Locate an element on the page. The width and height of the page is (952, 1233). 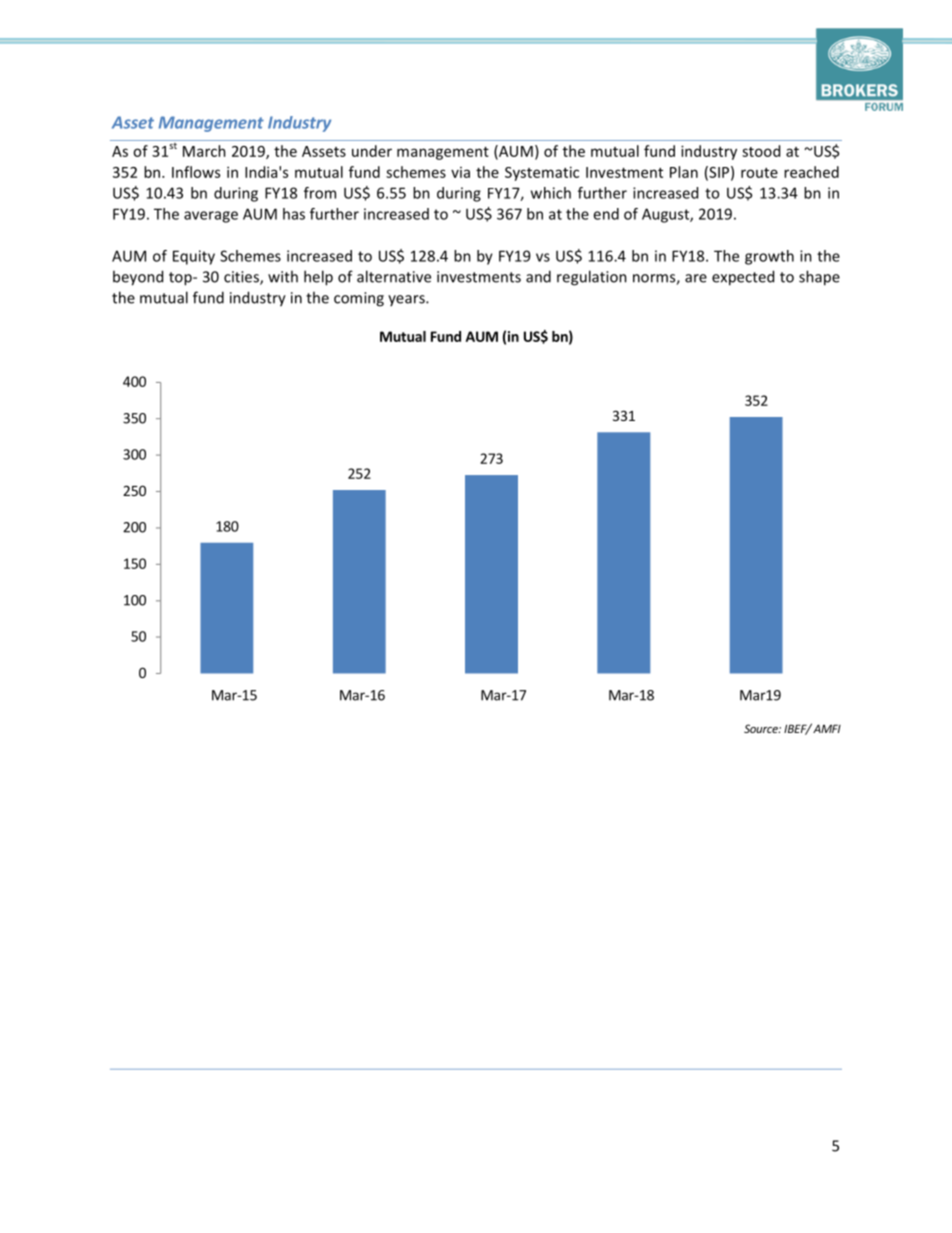
average is located at coordinates (211, 217).
